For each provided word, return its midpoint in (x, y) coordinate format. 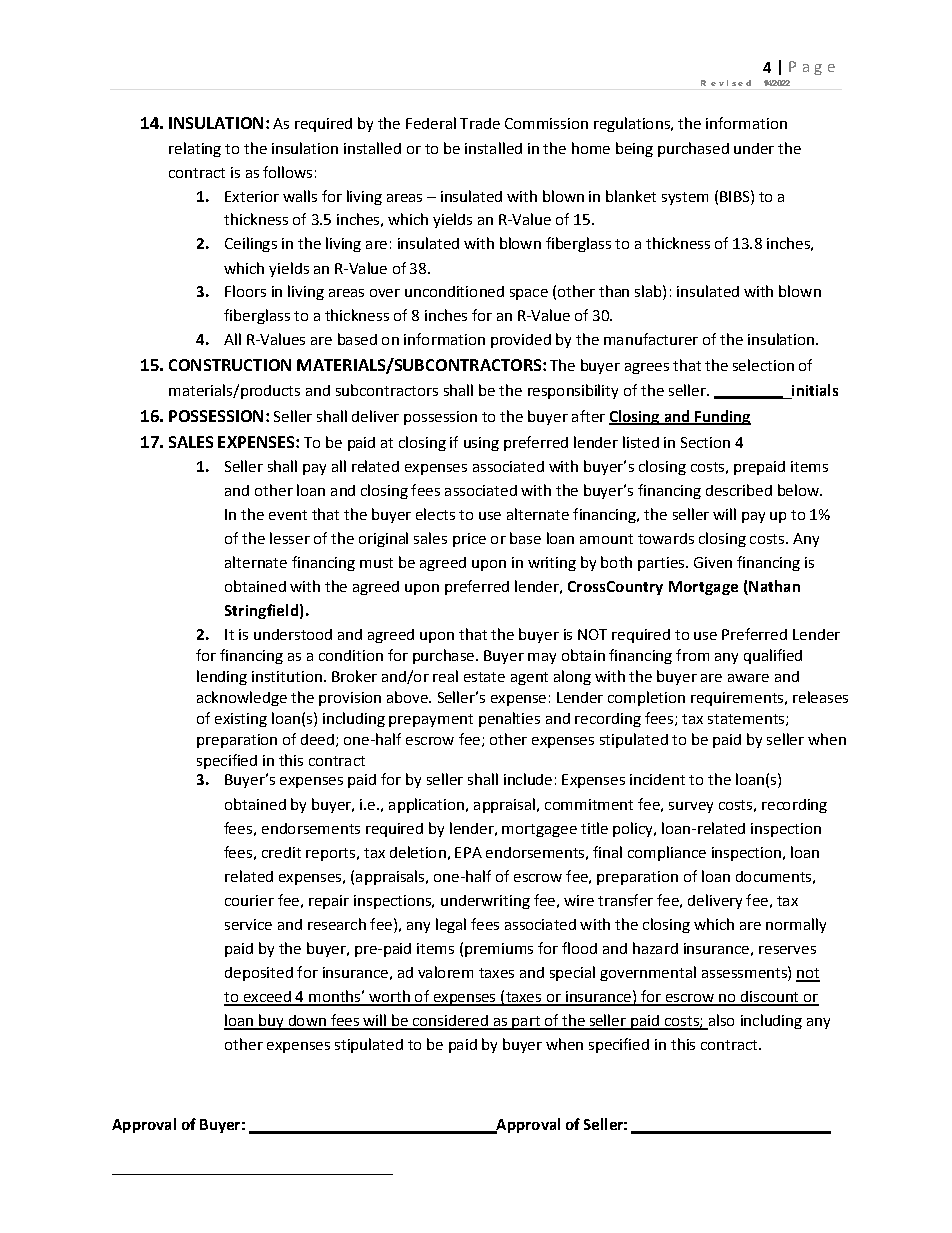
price (469, 540)
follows (287, 172)
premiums (499, 950)
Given (713, 562)
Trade (480, 123)
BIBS (736, 196)
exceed (267, 998)
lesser (290, 538)
